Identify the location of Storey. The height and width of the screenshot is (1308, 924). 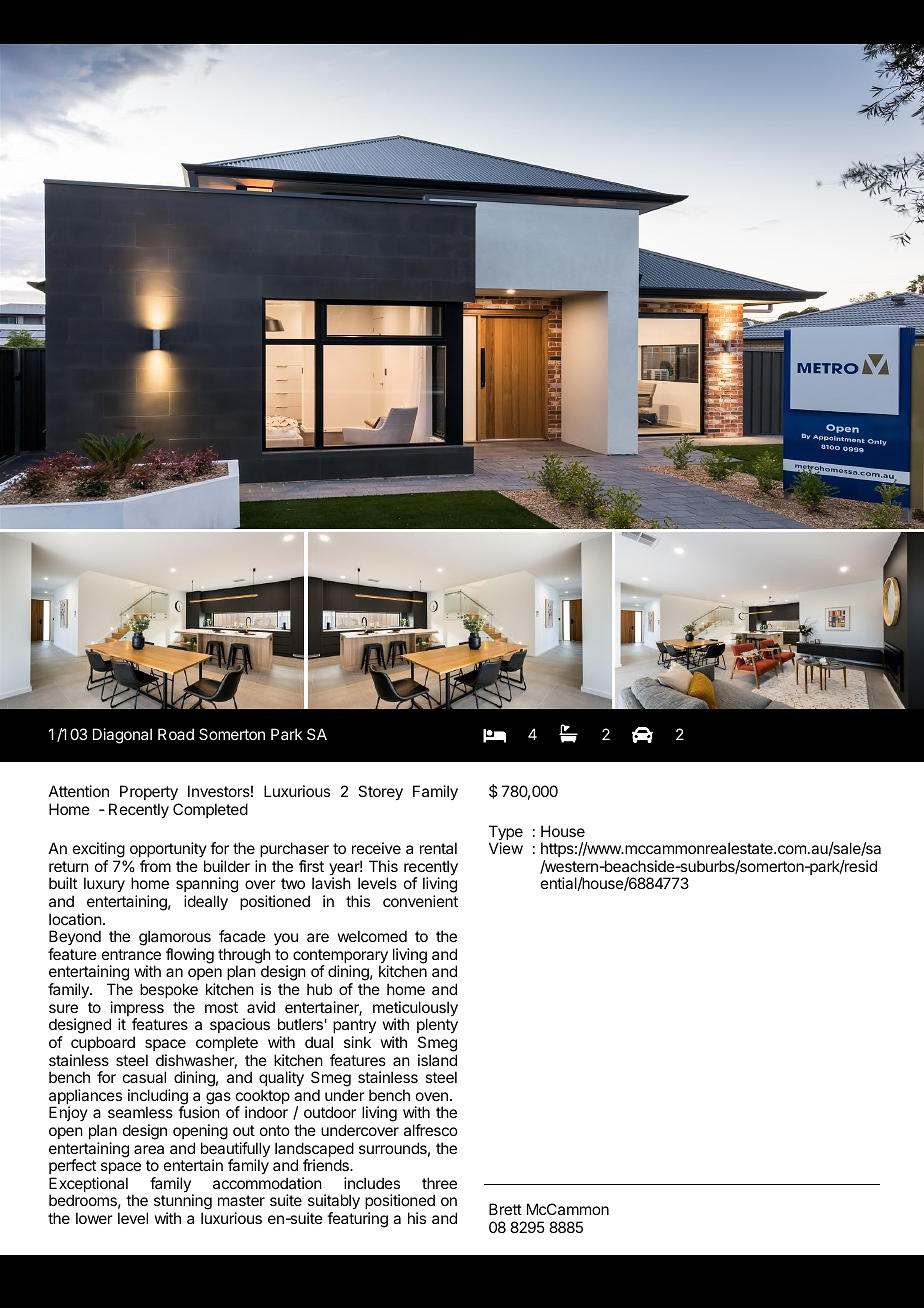
(380, 793).
